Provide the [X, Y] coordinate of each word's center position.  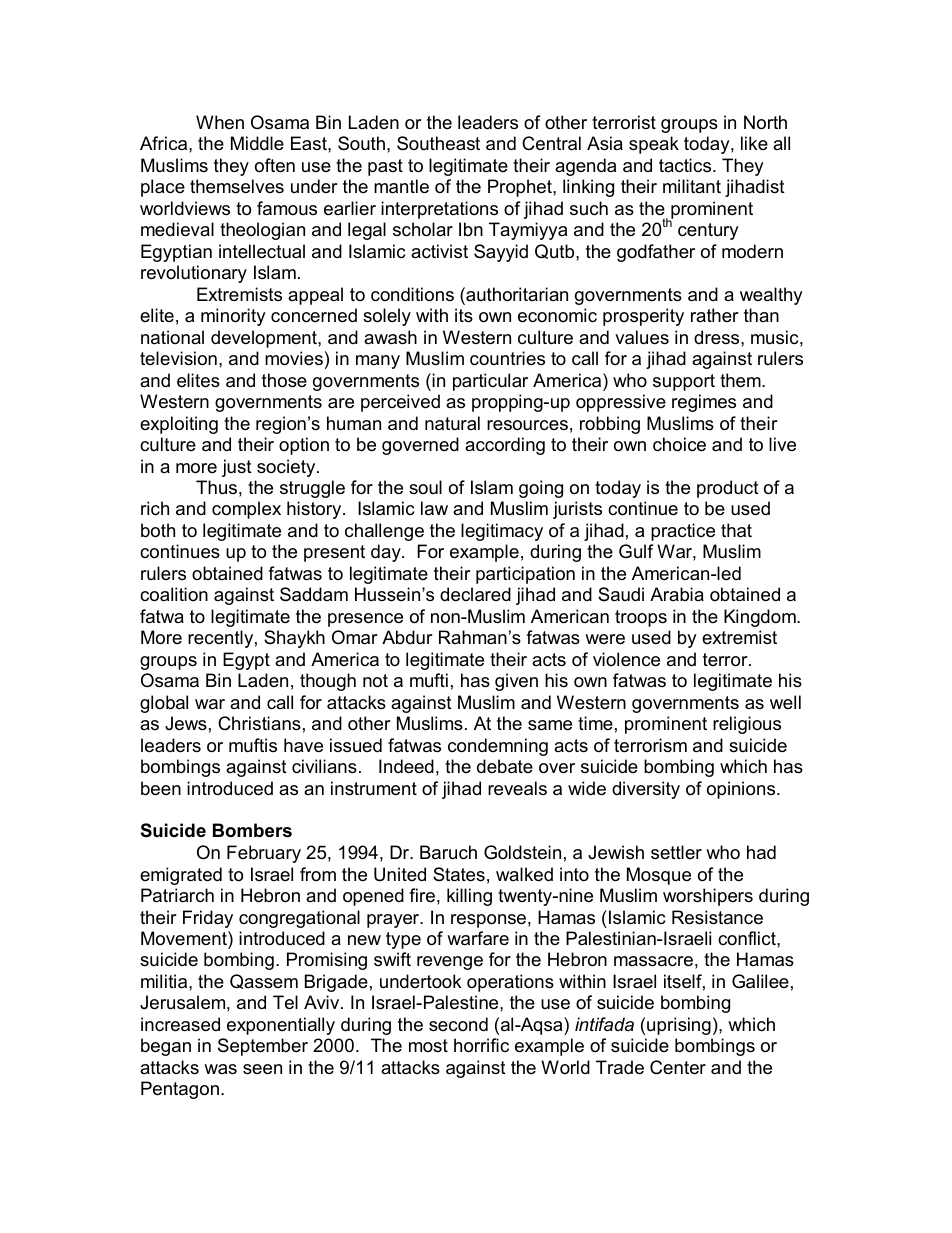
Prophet [521, 188]
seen [262, 1069]
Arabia [677, 594]
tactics [686, 165]
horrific [481, 1045]
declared [475, 594]
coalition [174, 594]
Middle [257, 143]
